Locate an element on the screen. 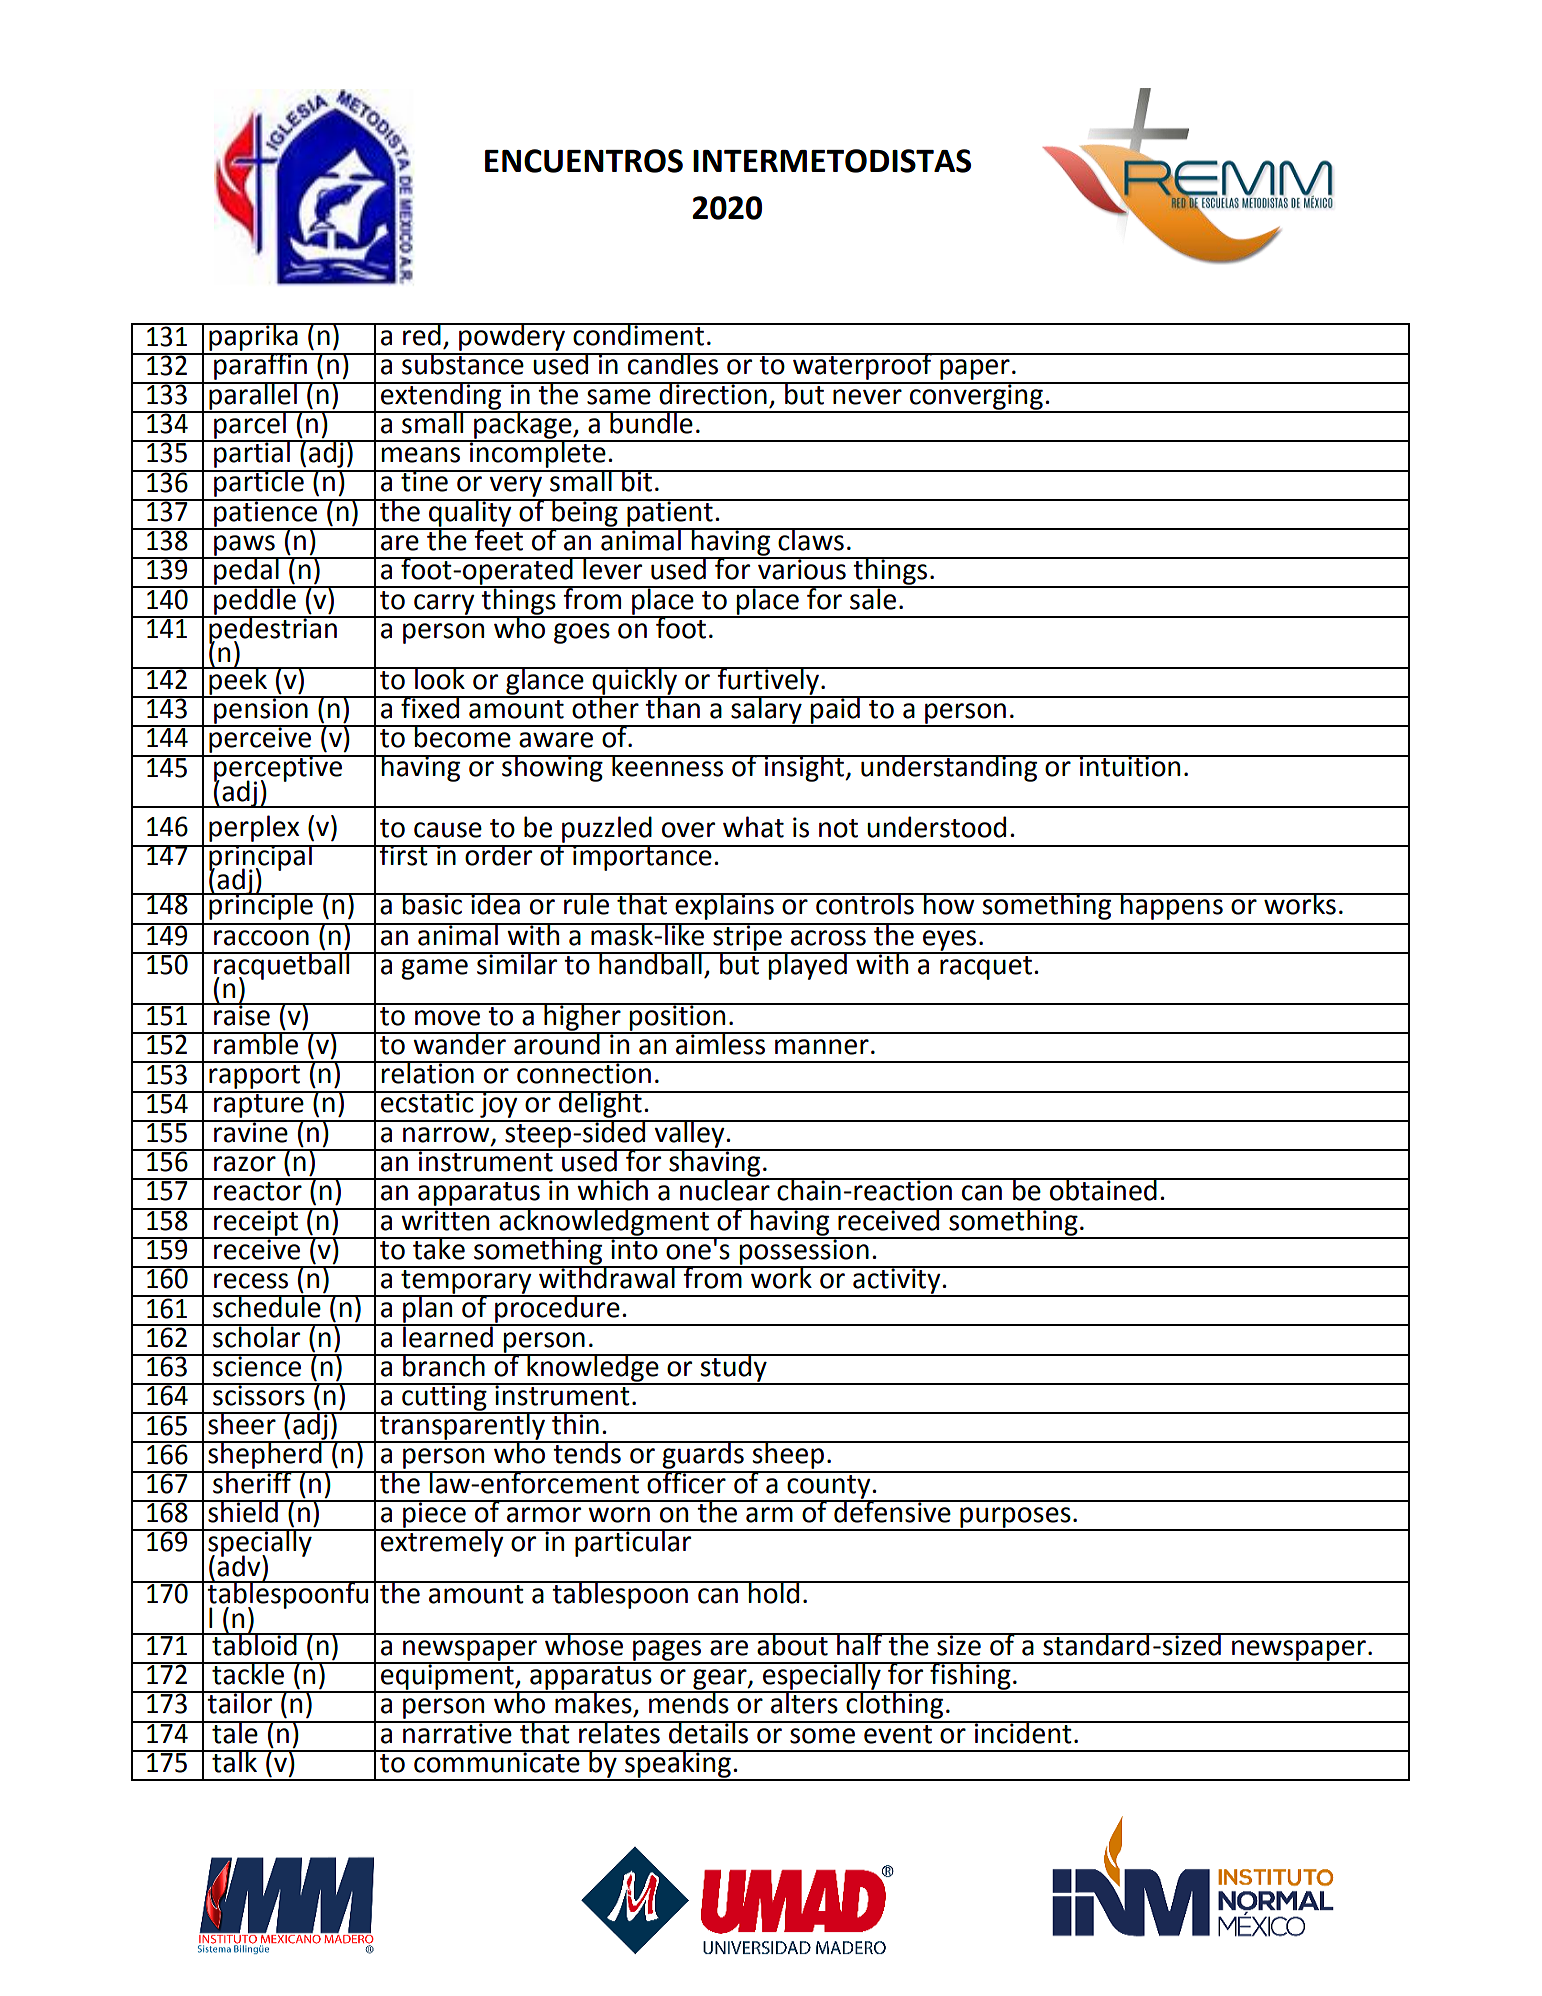 Image resolution: width=1542 pixels, height=1996 pixels. red is located at coordinates (422, 334).
